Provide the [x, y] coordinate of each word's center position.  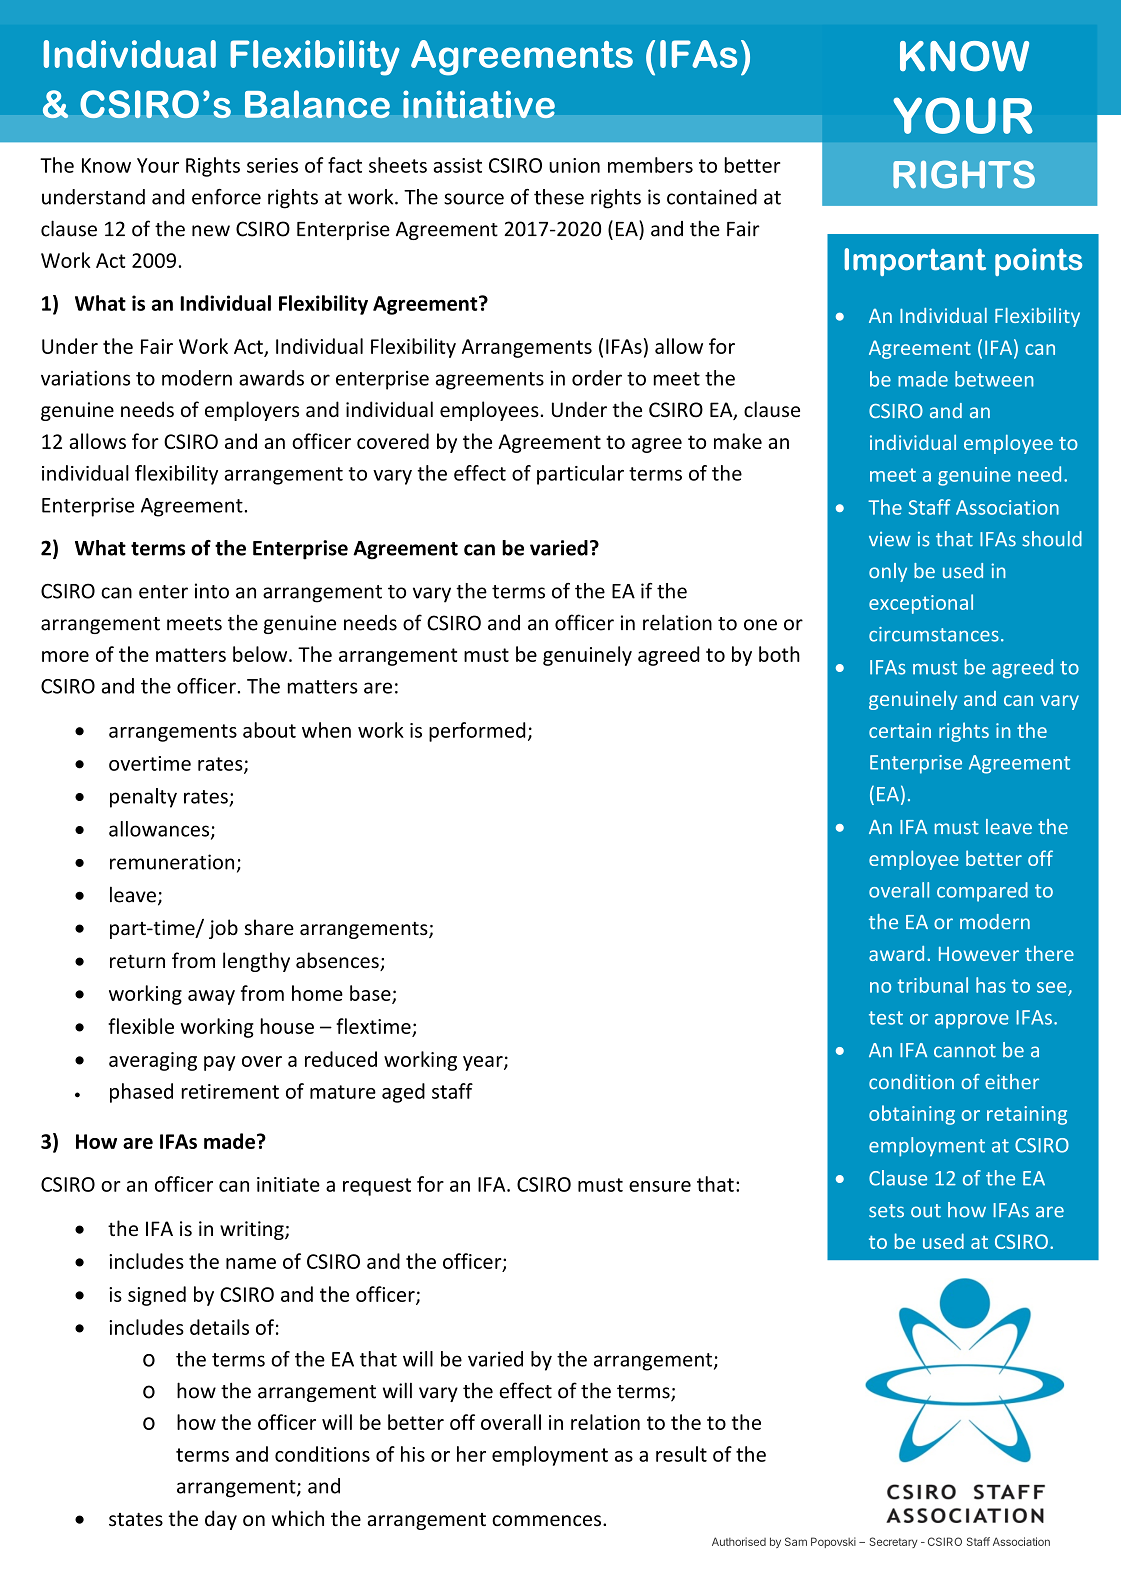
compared [982, 892]
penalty [143, 798]
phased [141, 1093]
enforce [226, 197]
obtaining [912, 1115]
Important [915, 262]
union [574, 165]
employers [252, 411]
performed [477, 732]
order [597, 378]
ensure [660, 1186]
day [221, 1520]
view [890, 539]
